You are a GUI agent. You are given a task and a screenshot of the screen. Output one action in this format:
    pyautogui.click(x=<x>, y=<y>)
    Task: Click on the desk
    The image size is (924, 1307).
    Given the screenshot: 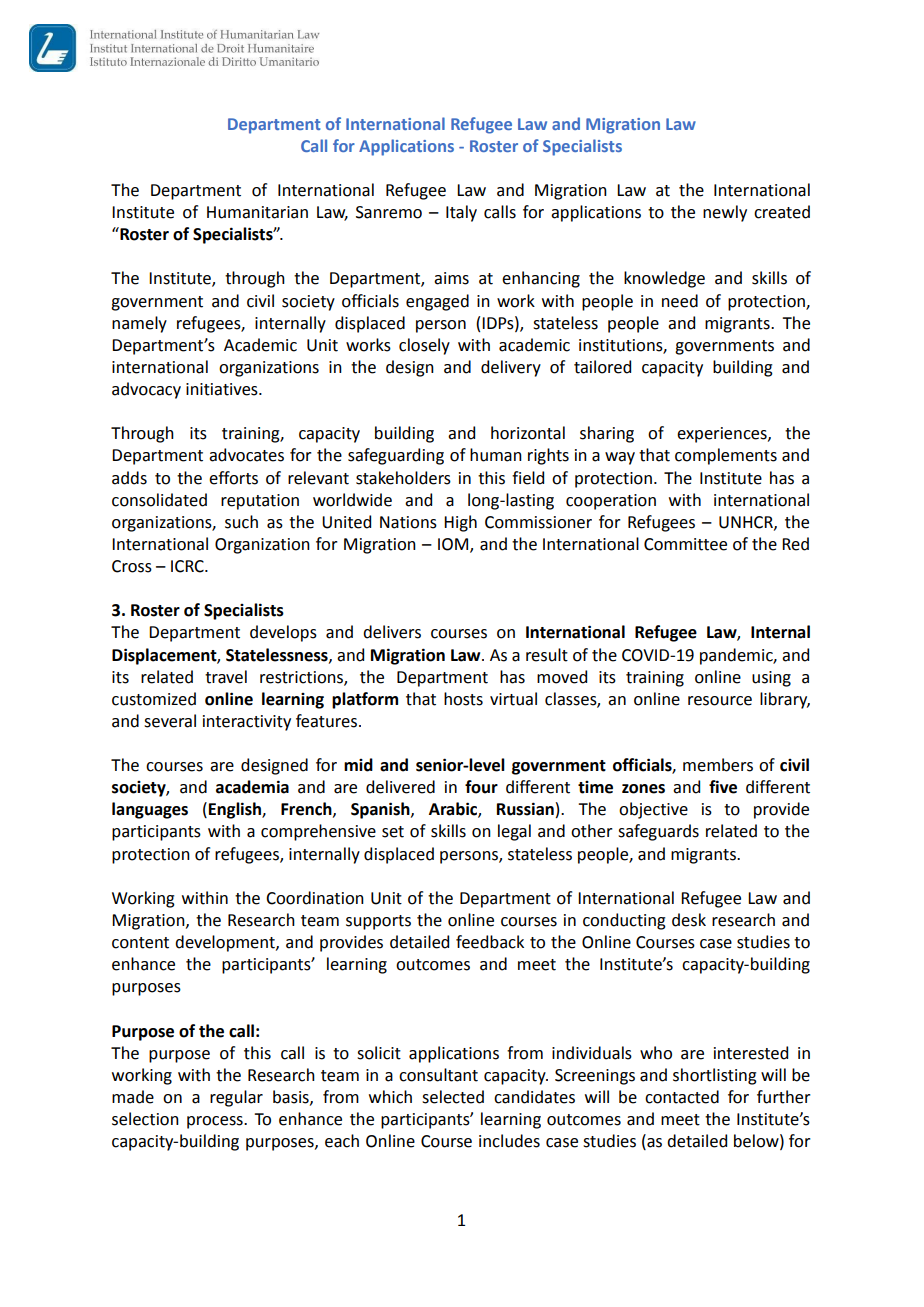 What is the action you would take?
    pyautogui.click(x=689, y=920)
